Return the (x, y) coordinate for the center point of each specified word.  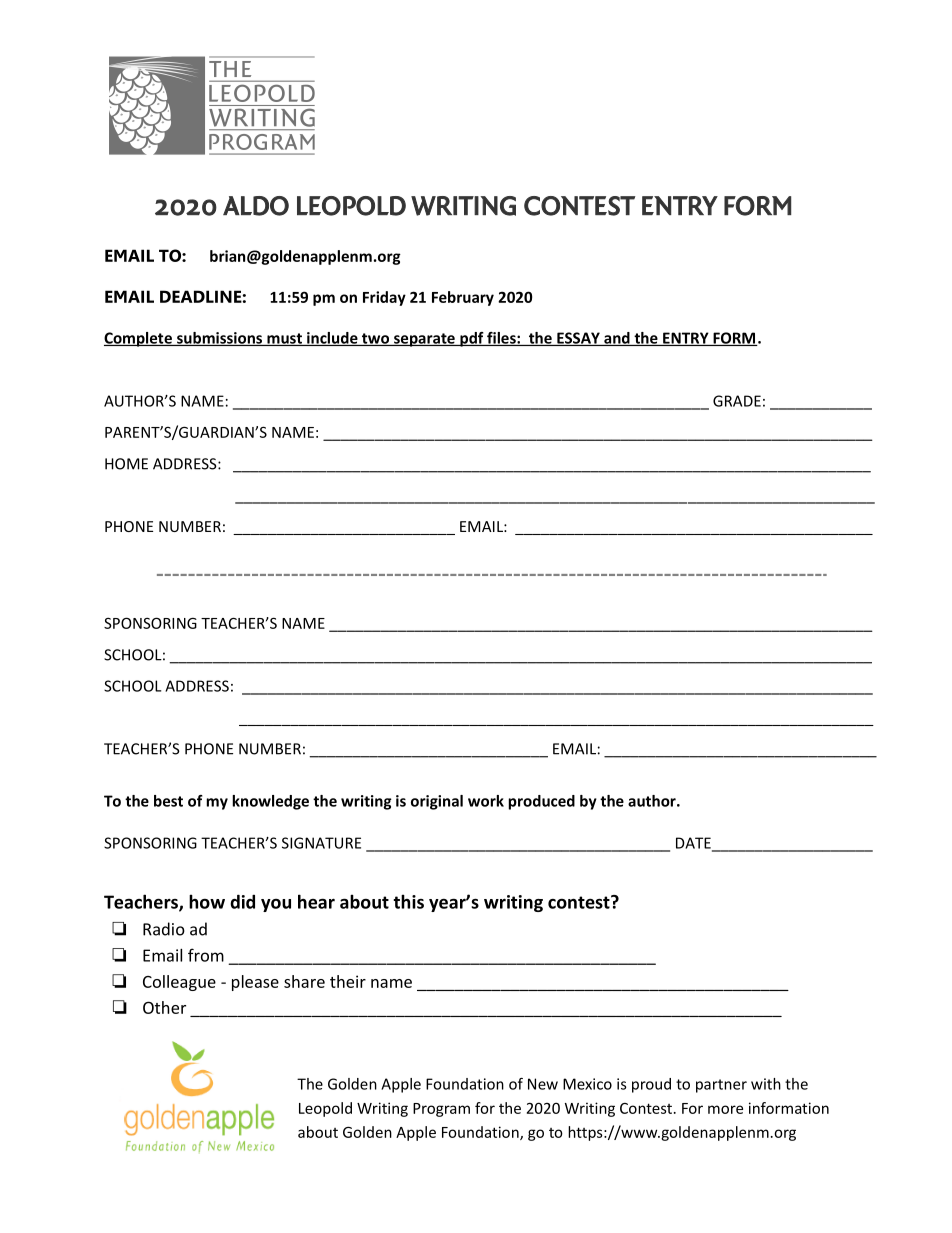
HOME (126, 464)
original (437, 802)
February (463, 298)
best (168, 801)
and (617, 339)
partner (721, 1086)
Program (441, 1110)
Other (164, 1007)
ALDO (256, 206)
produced (541, 802)
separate (424, 340)
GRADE (737, 401)
